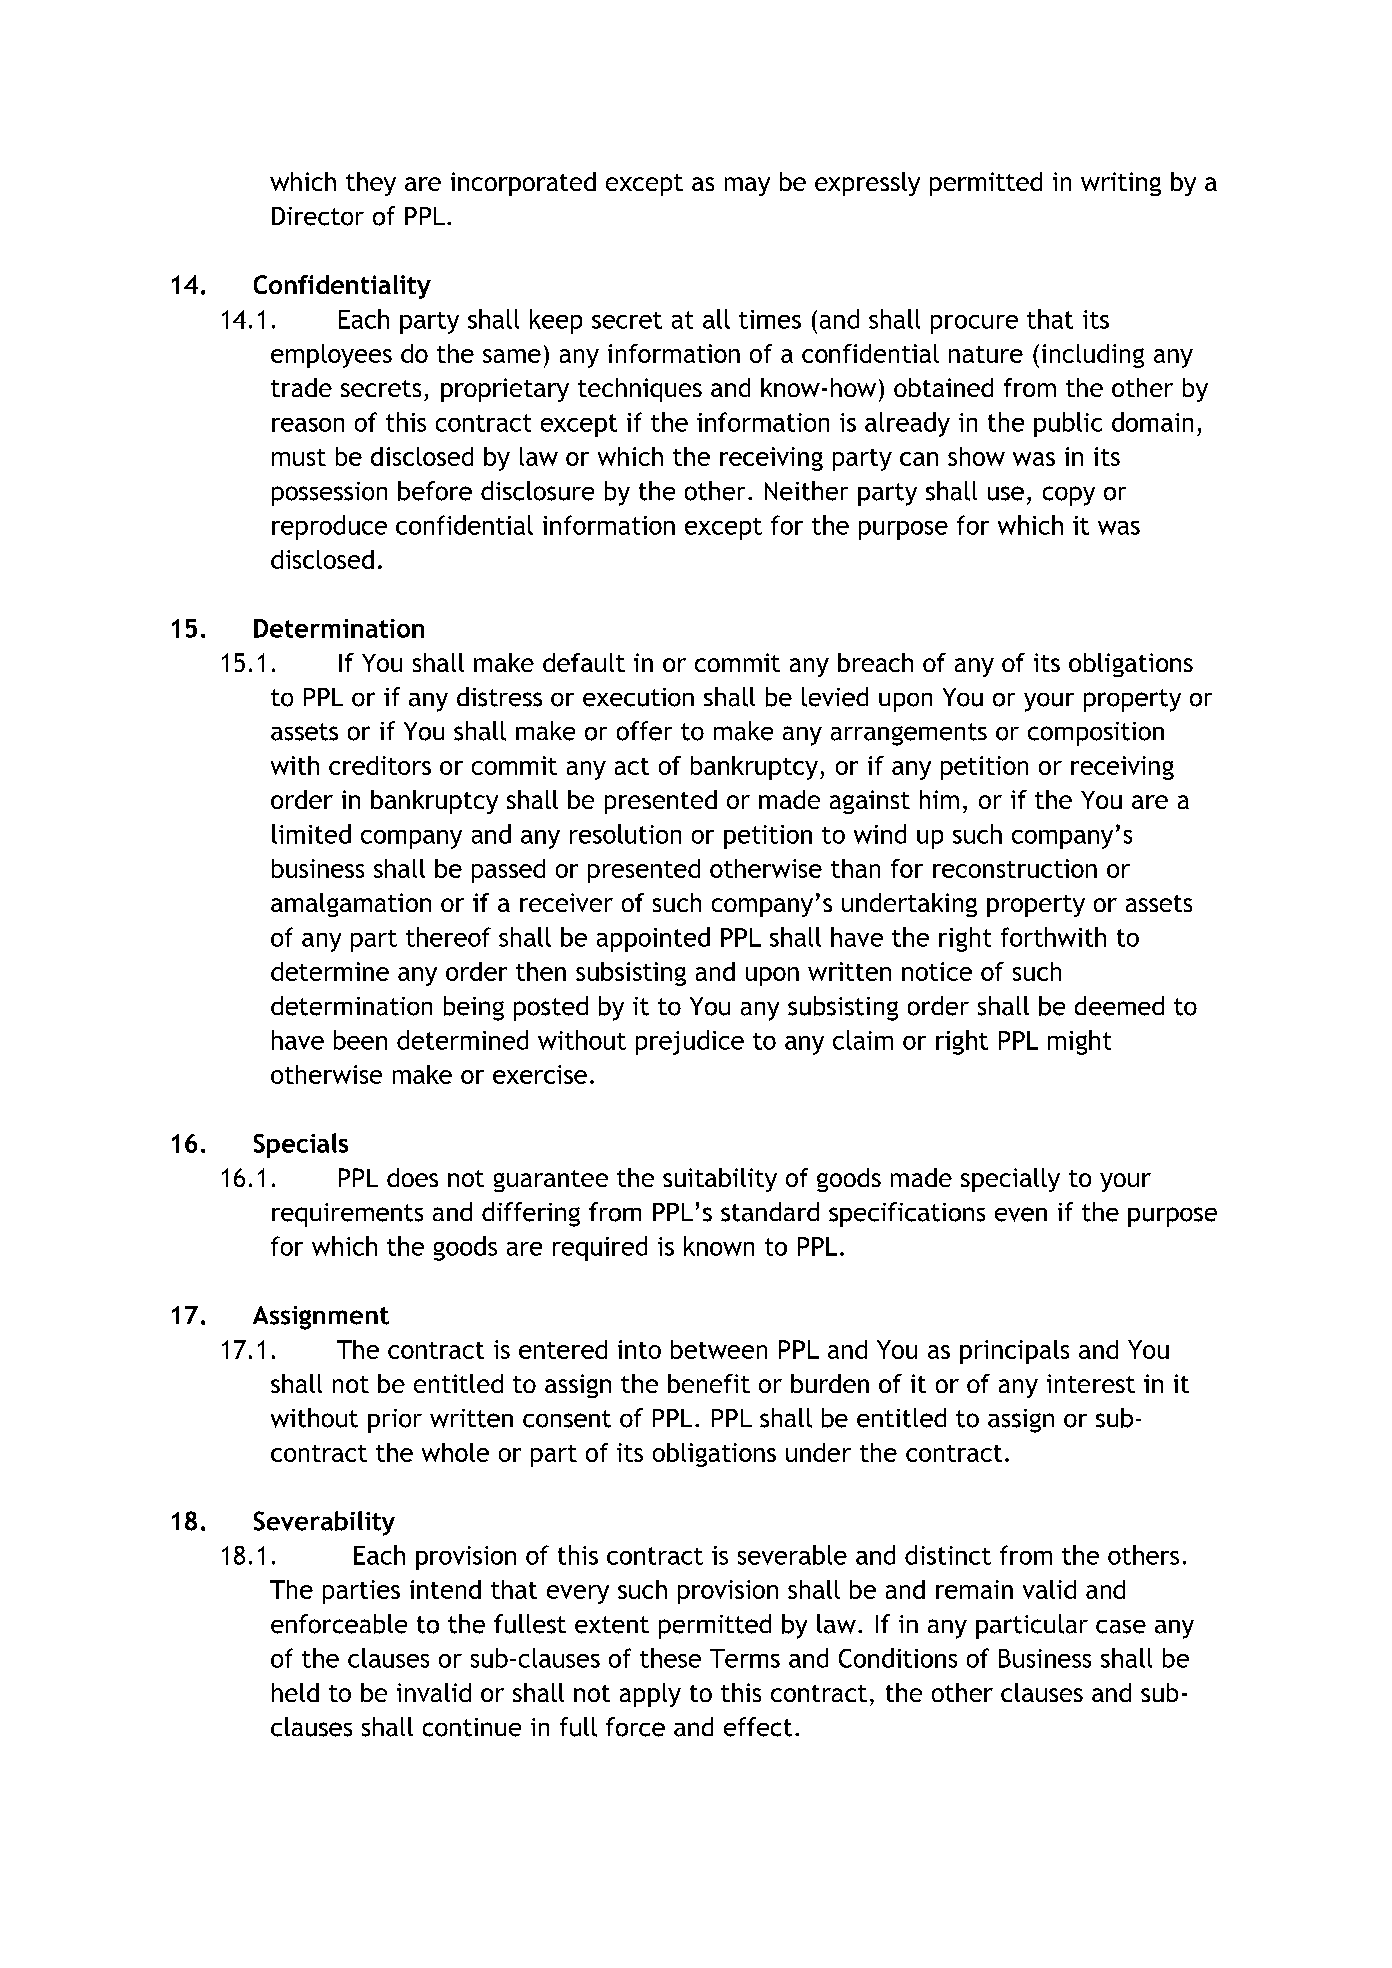 The image size is (1392, 1968). Describe the element at coordinates (371, 184) in the image. I see `they` at that location.
